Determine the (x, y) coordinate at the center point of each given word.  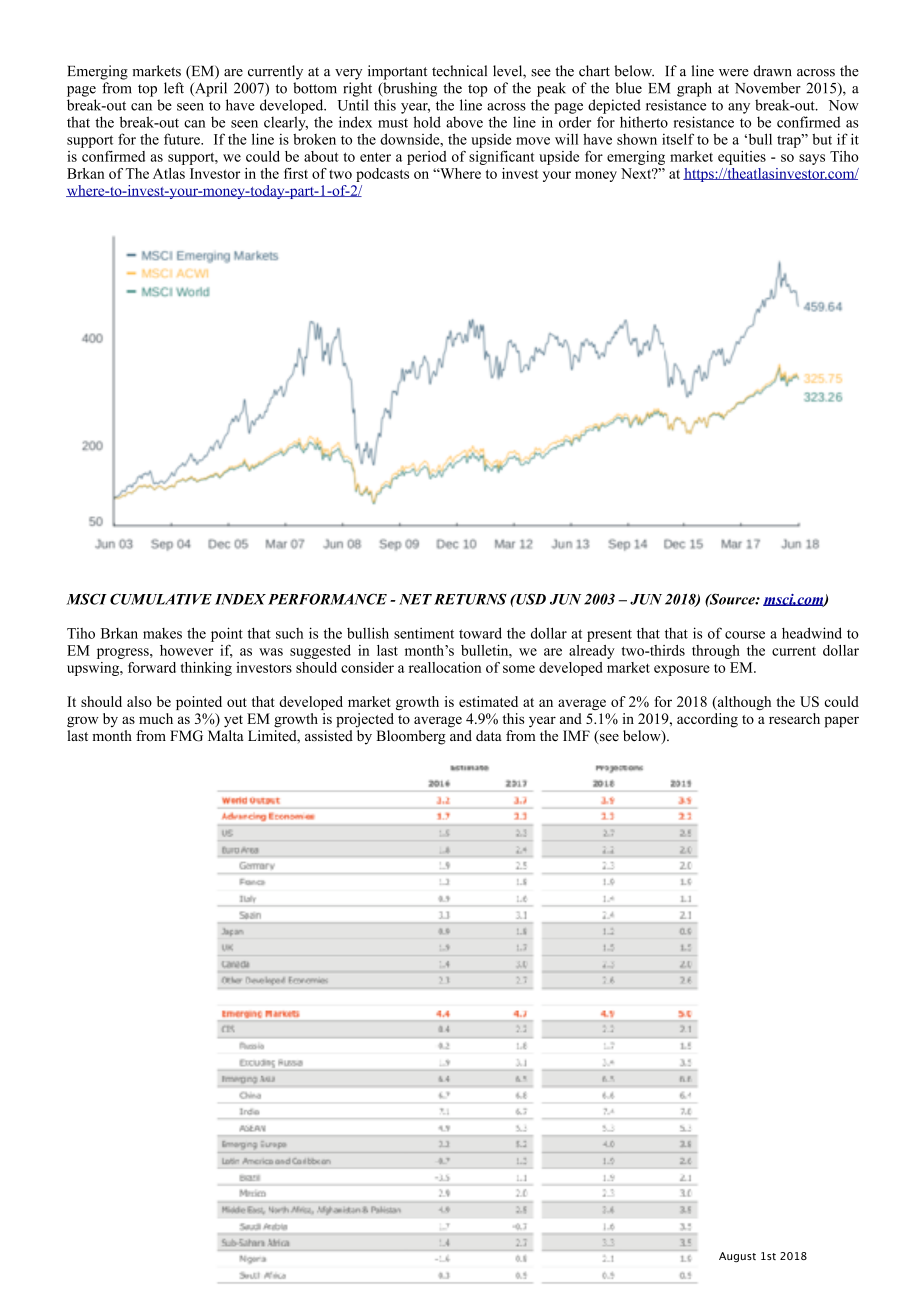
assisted (329, 736)
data (489, 735)
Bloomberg (411, 737)
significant (502, 158)
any (739, 108)
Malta (226, 735)
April (210, 89)
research (794, 718)
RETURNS (470, 599)
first (296, 173)
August (737, 1257)
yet (233, 721)
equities (742, 158)
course (745, 635)
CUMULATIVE (161, 599)
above (464, 122)
